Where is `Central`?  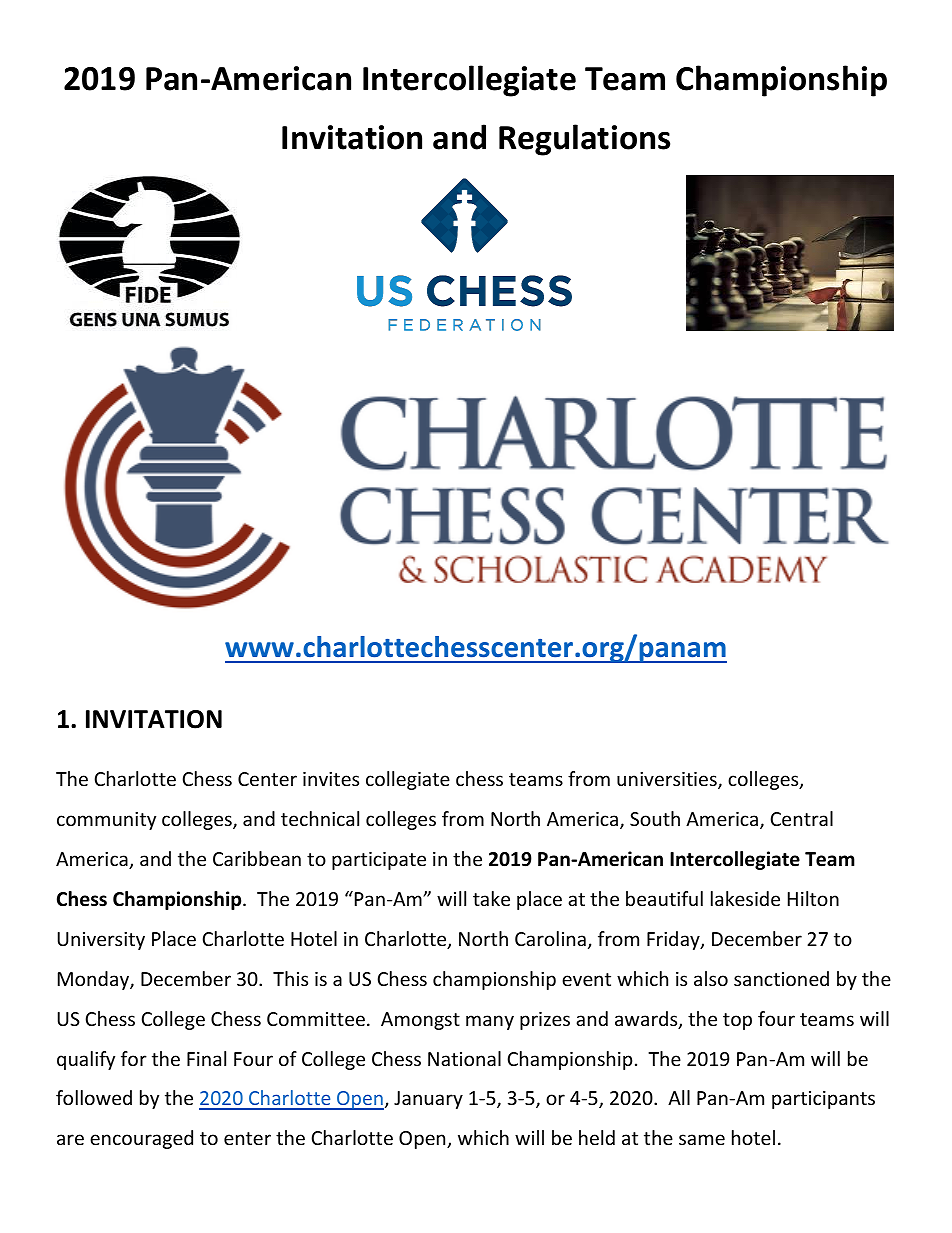 Central is located at coordinates (802, 818).
